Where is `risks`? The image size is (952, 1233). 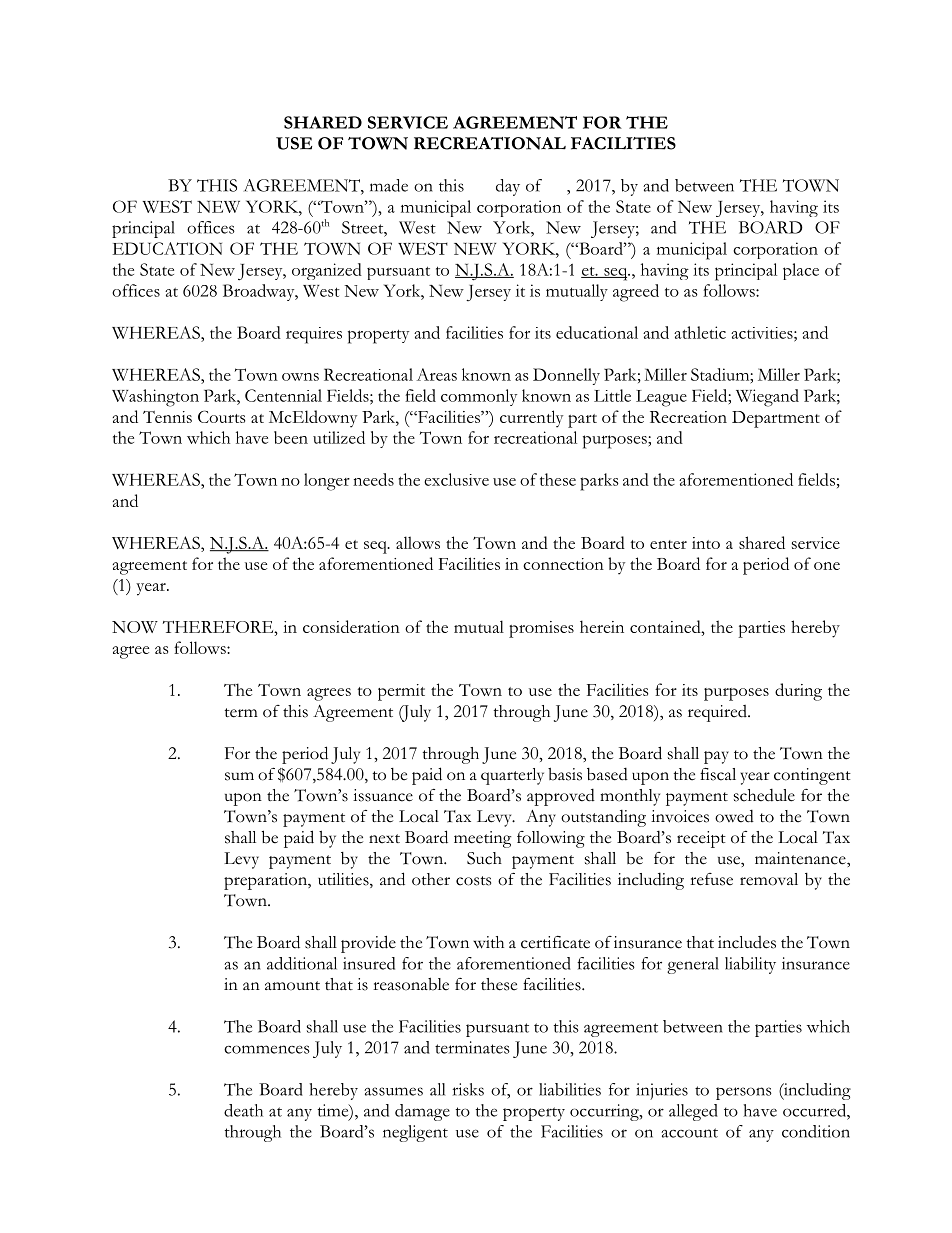 risks is located at coordinates (468, 1089).
